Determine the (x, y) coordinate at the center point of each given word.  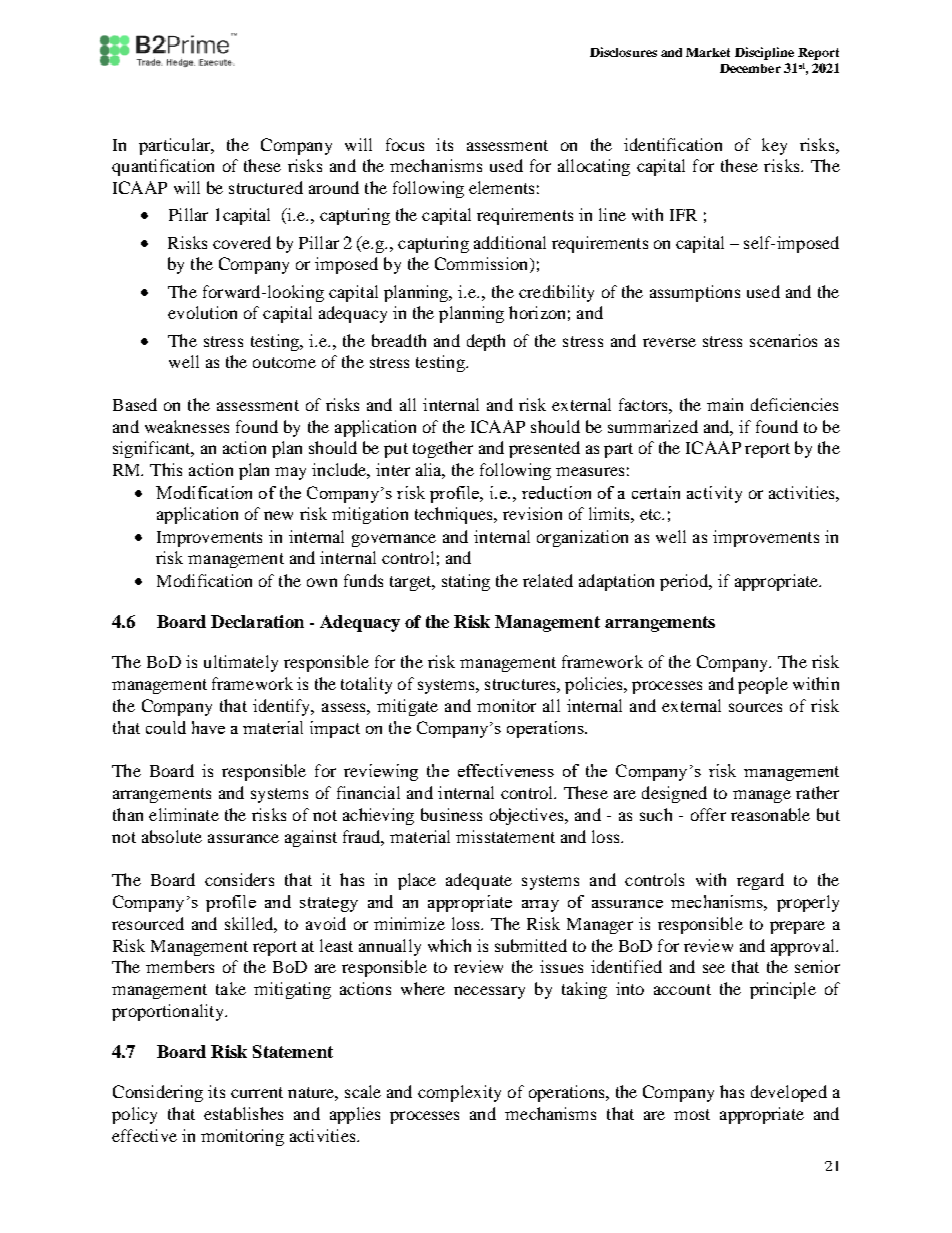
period (685, 582)
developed (789, 1093)
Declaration (257, 621)
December (750, 68)
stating (466, 582)
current (257, 1092)
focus (405, 144)
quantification (163, 167)
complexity (459, 1093)
